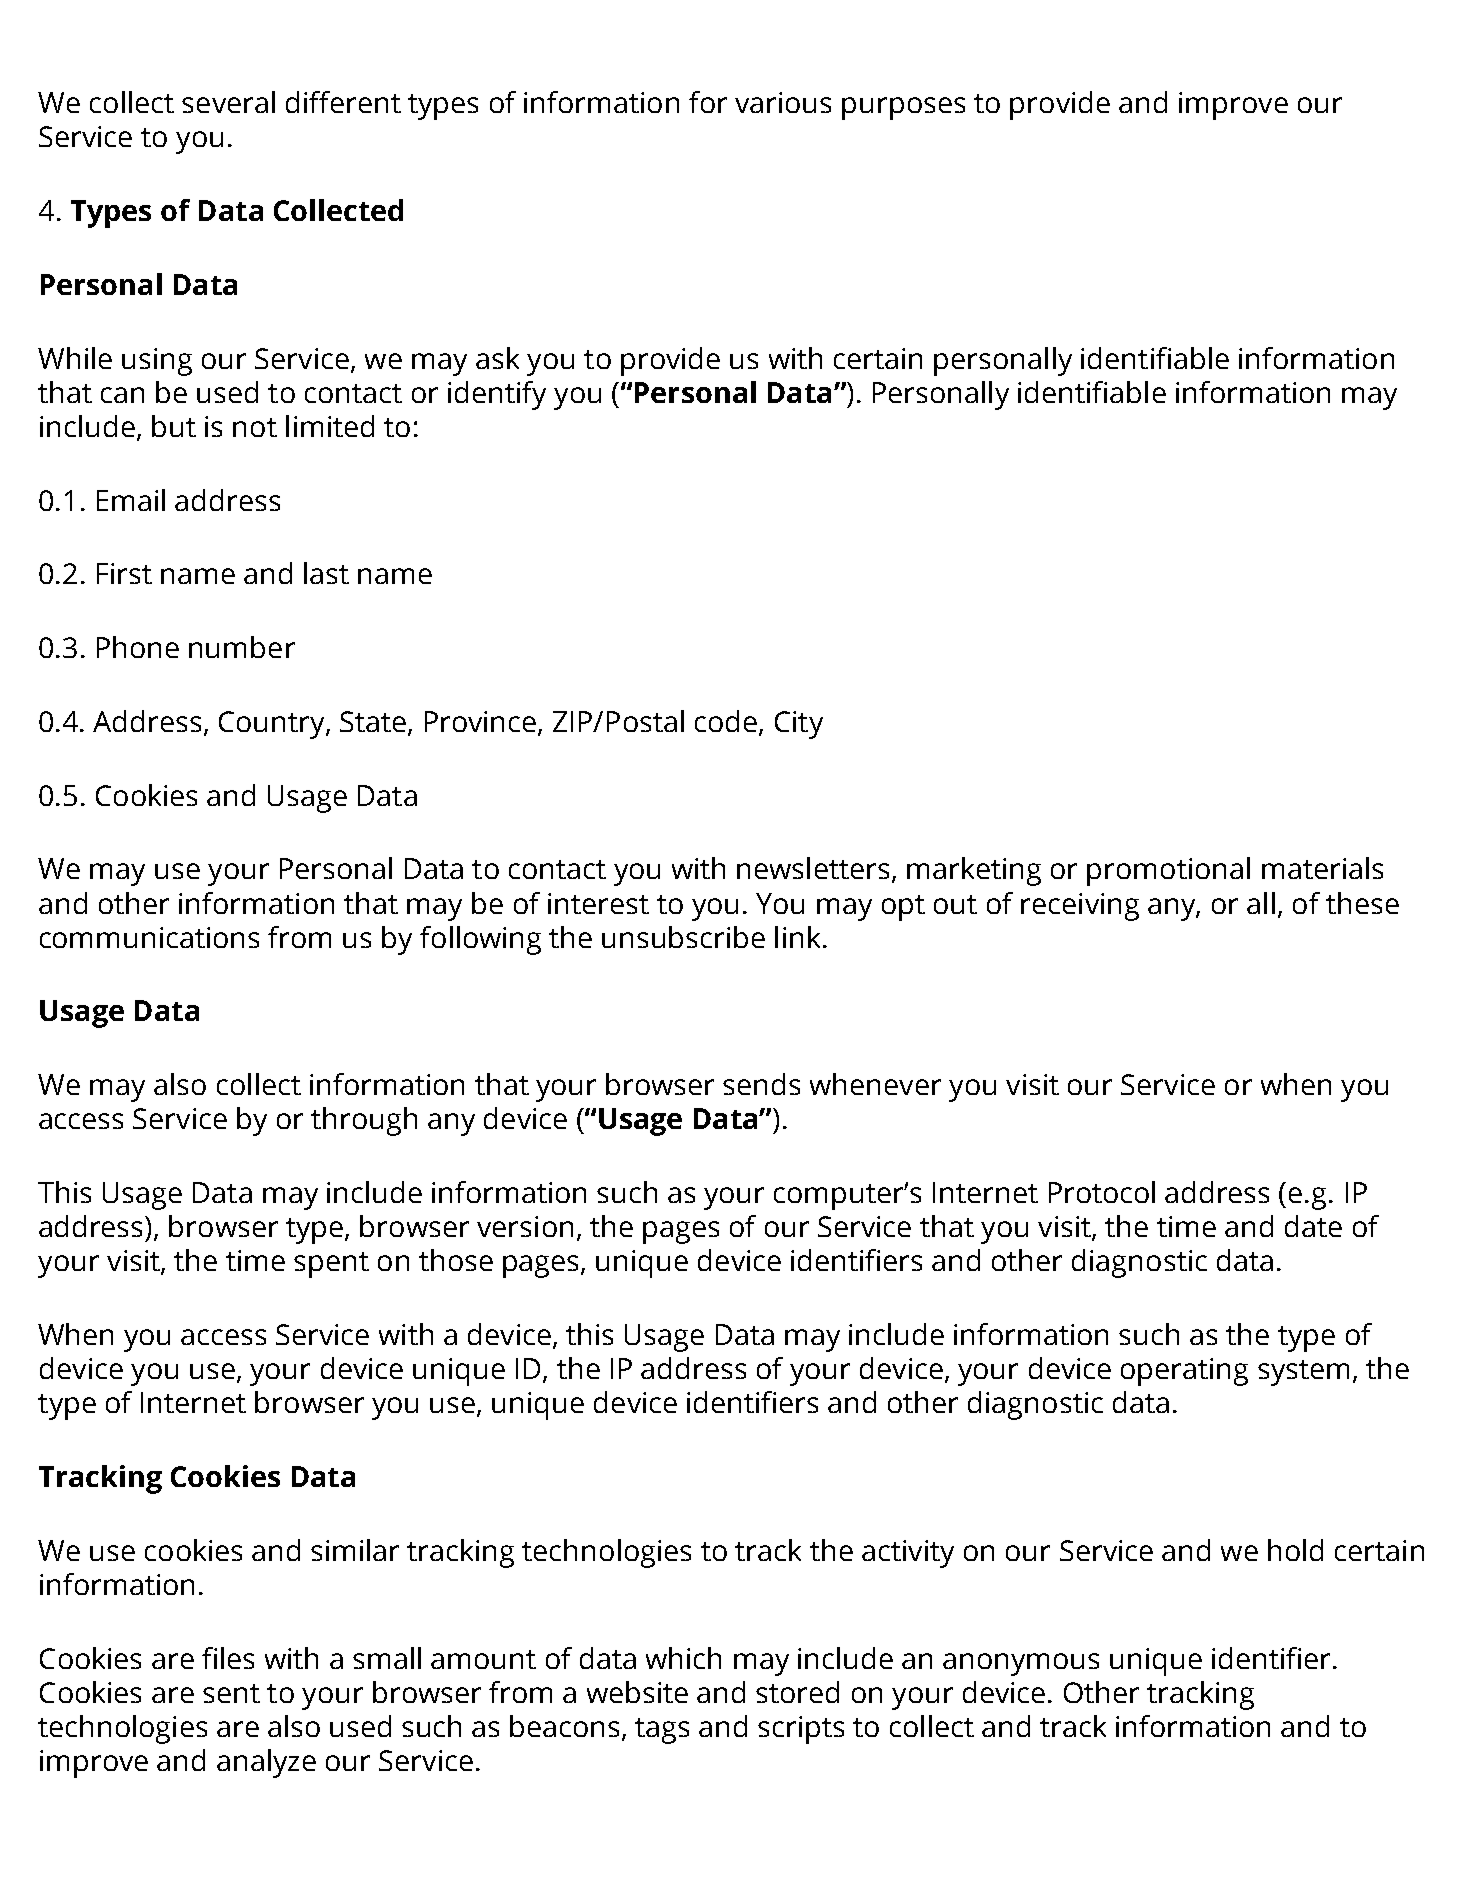 This screenshot has width=1467, height=1899. What do you see at coordinates (761, 1084) in the screenshot?
I see `sends` at bounding box center [761, 1084].
